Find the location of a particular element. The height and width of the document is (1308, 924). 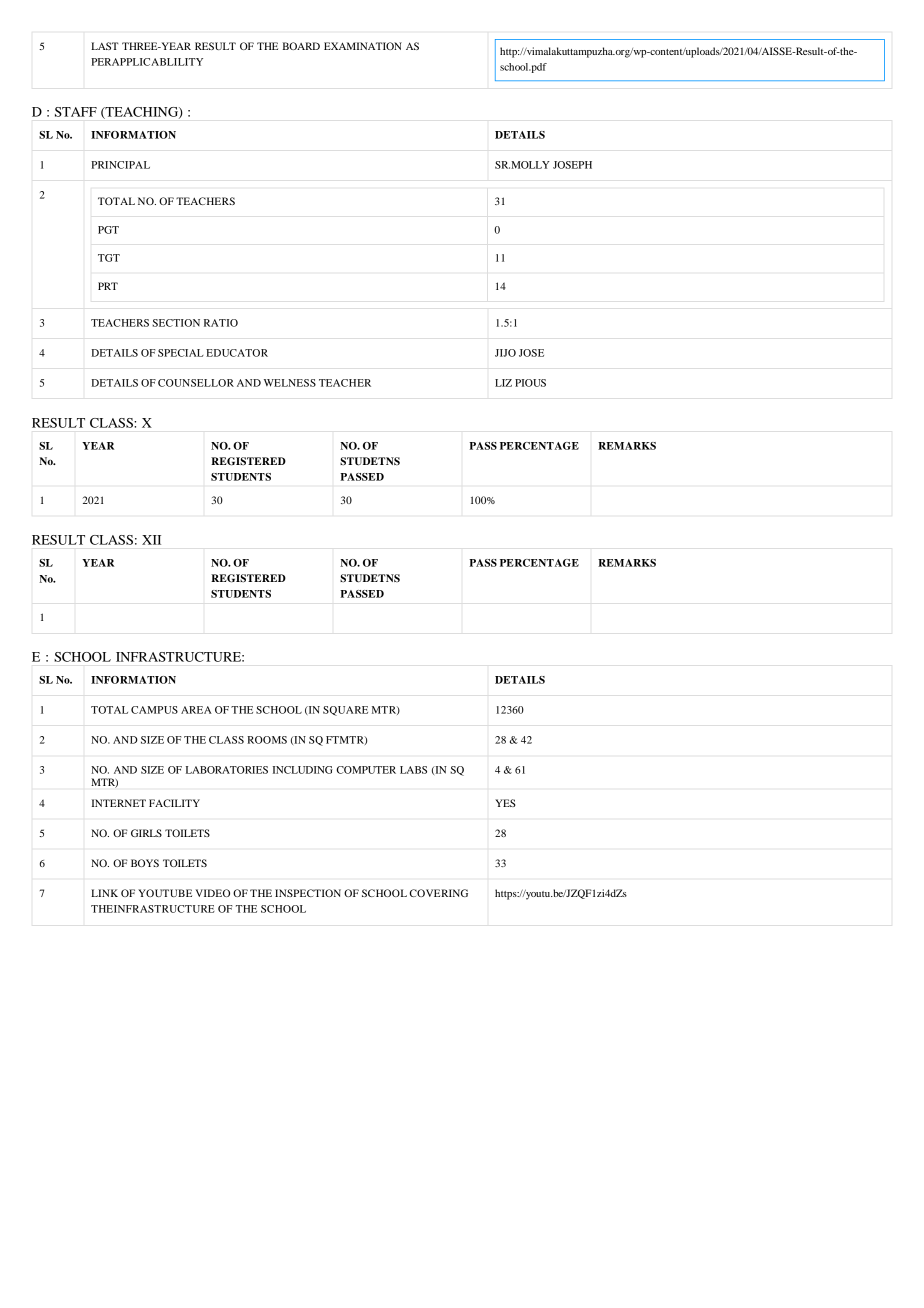

LAST is located at coordinates (105, 46).
